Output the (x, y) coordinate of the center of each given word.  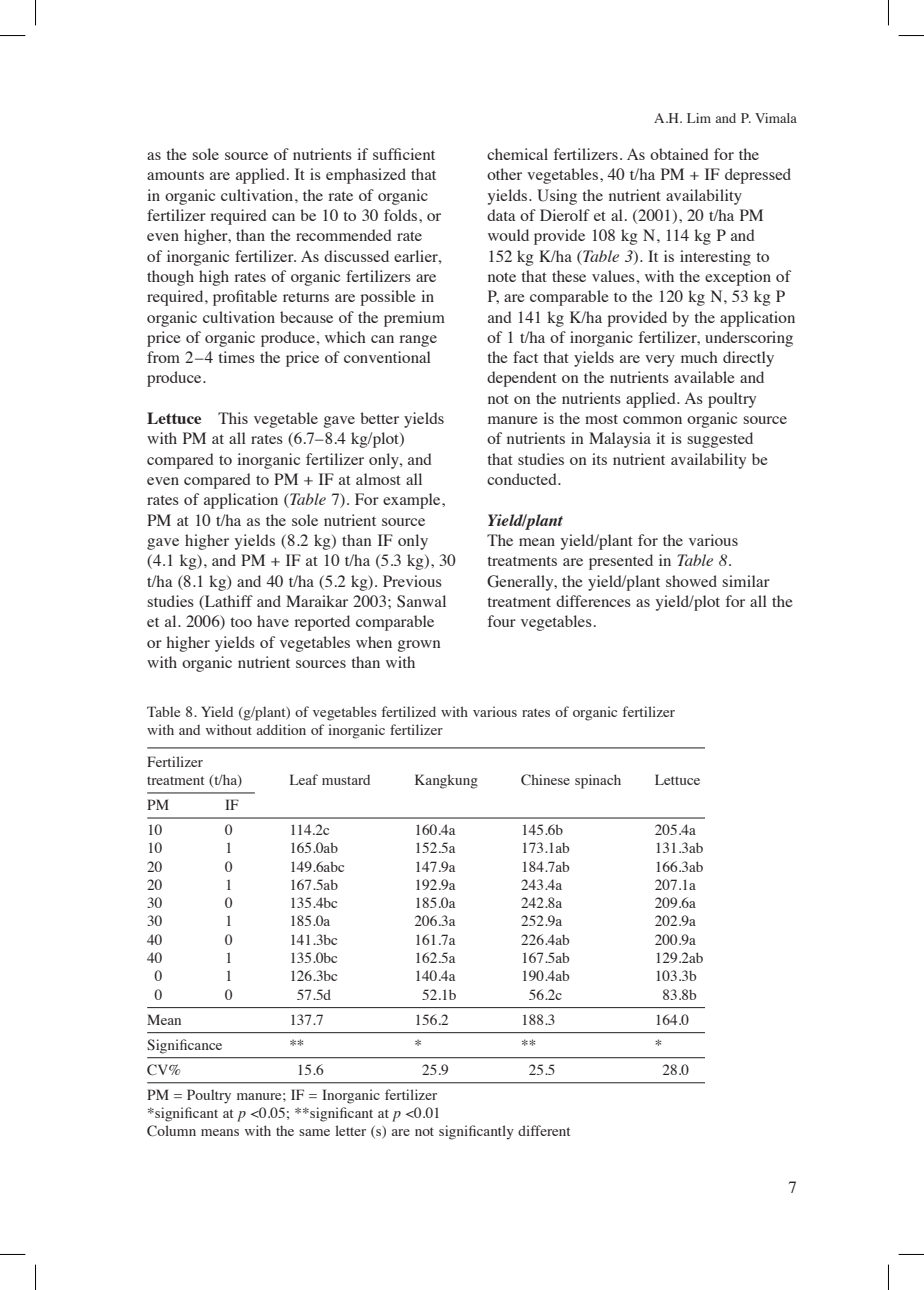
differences (593, 601)
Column (171, 1131)
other (504, 174)
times (236, 357)
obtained (679, 154)
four (502, 621)
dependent (522, 379)
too (241, 622)
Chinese (545, 780)
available (704, 377)
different (544, 1130)
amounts (175, 175)
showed (691, 581)
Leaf (304, 779)
